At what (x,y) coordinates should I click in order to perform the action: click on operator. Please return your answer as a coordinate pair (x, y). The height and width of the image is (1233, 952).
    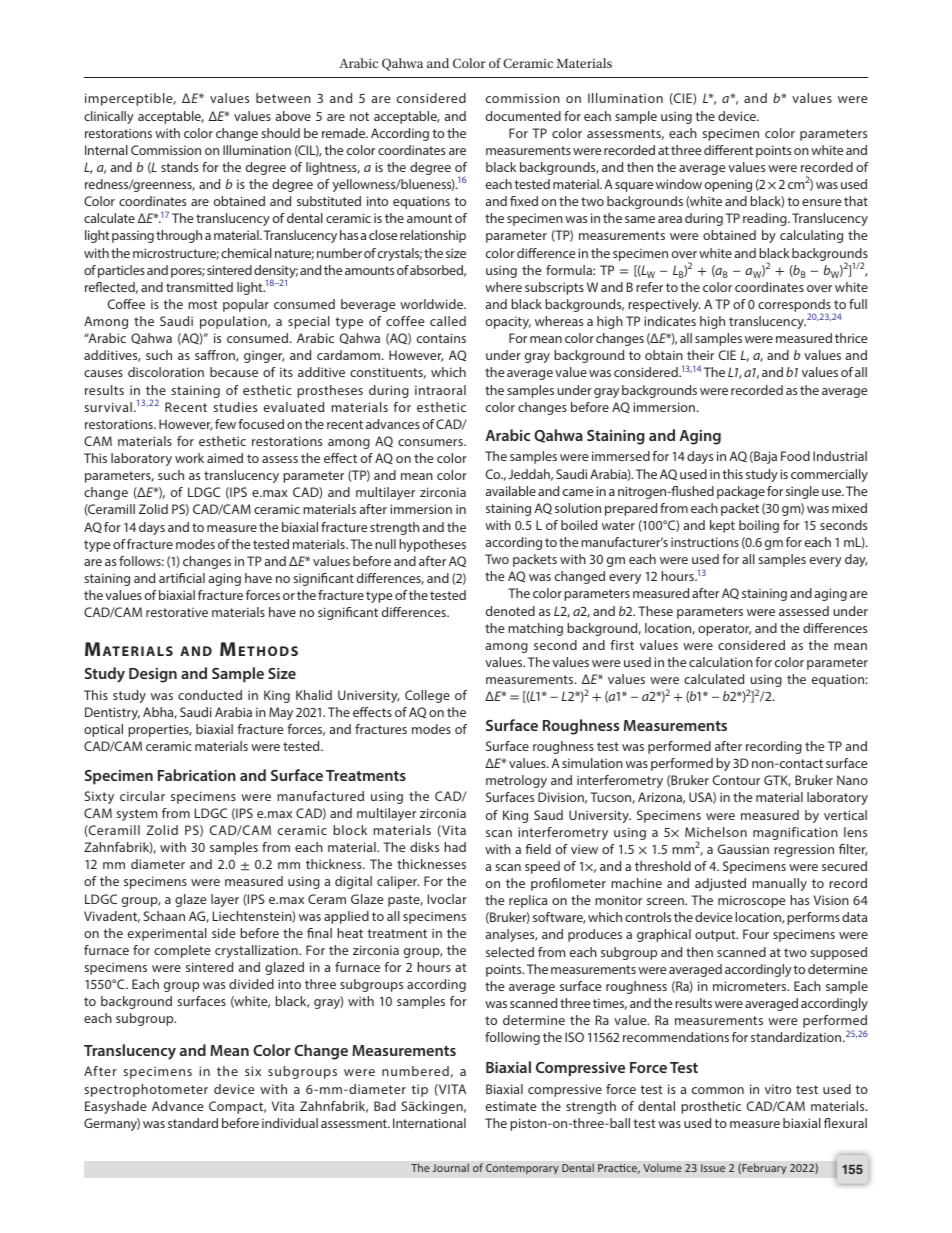
    Looking at the image, I should click on (724, 630).
